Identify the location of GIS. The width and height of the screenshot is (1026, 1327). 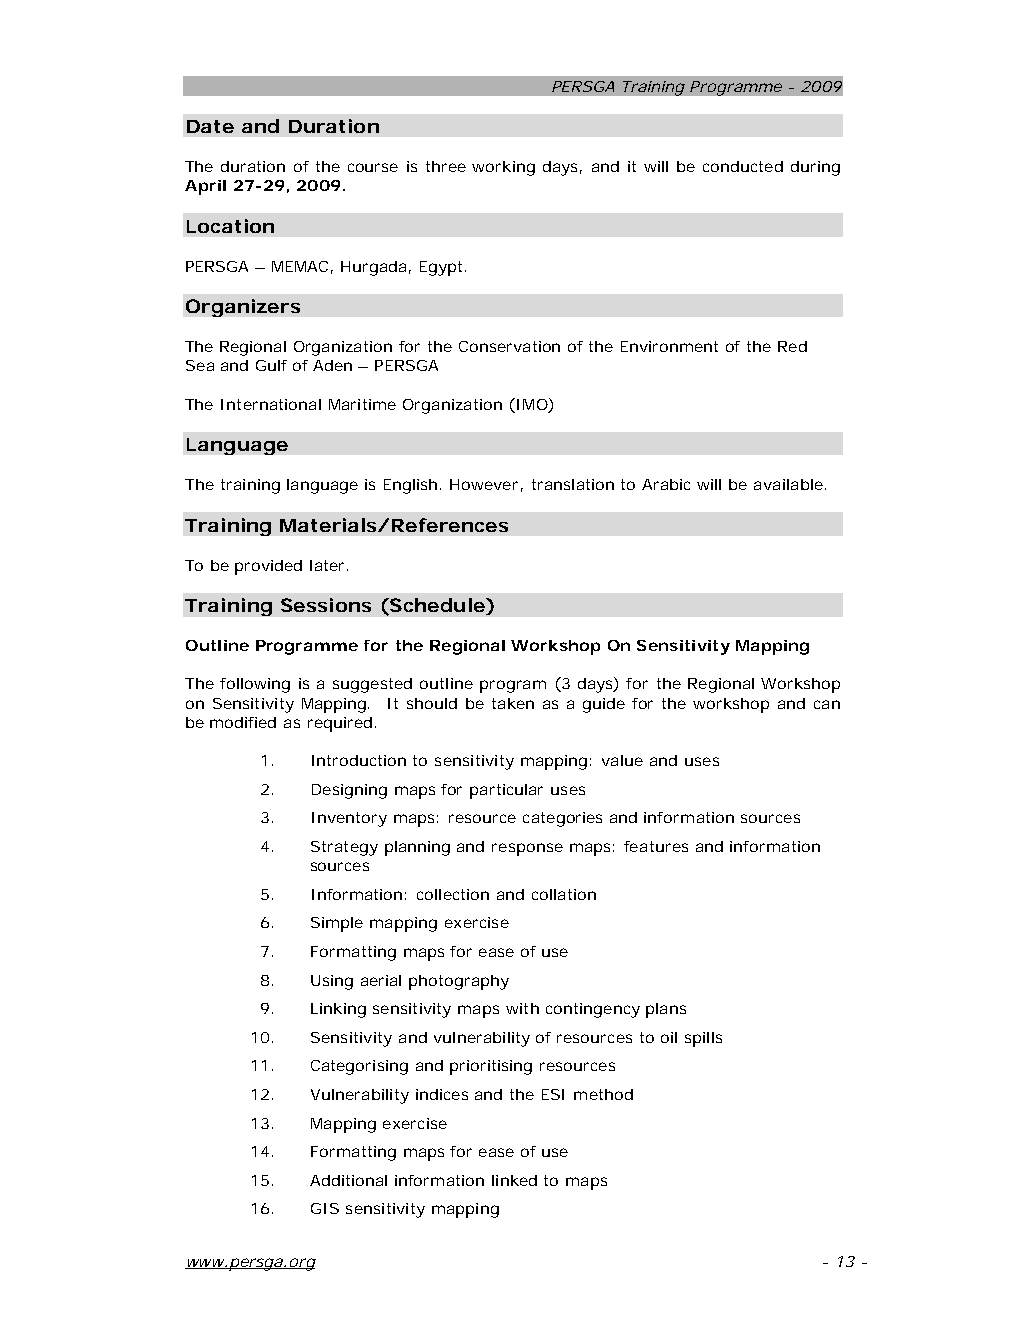
(325, 1208).
